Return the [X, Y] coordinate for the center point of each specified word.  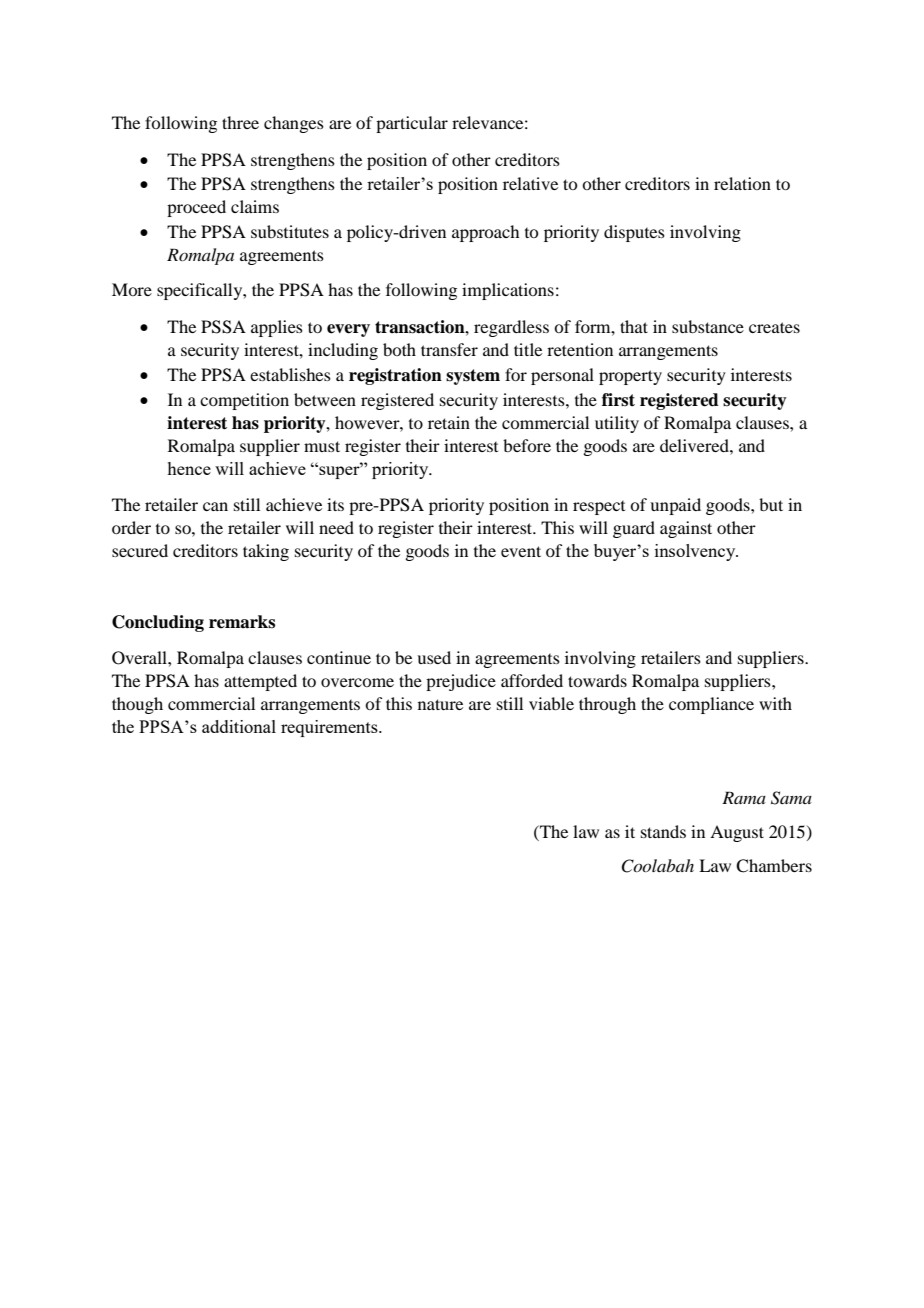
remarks [242, 622]
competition [244, 401]
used [434, 657]
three [240, 122]
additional [239, 726]
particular [412, 124]
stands [663, 831]
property [630, 377]
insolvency [696, 552]
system [473, 377]
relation [742, 183]
